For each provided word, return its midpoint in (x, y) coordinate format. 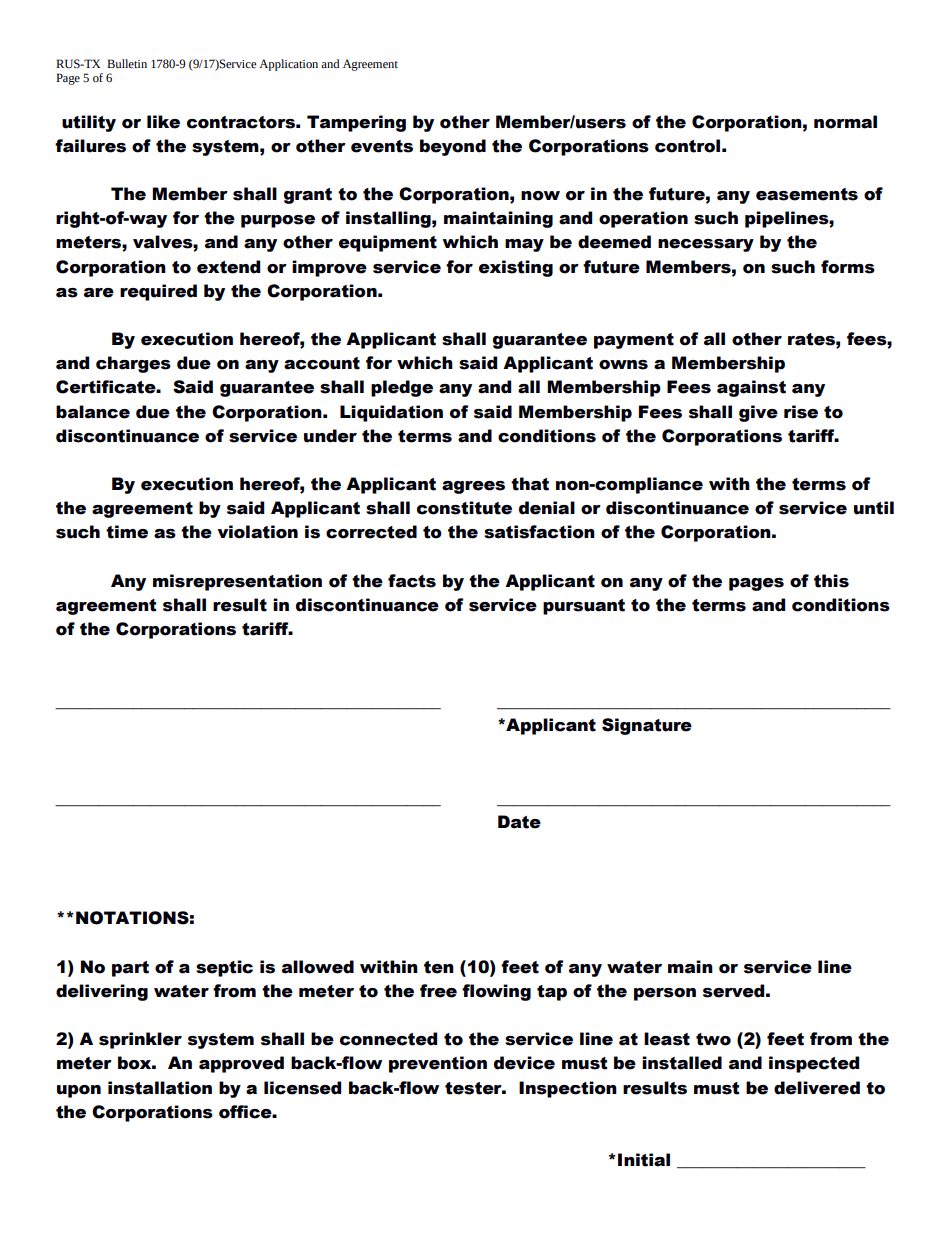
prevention (438, 1064)
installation (160, 1088)
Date (519, 822)
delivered (817, 1088)
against (751, 388)
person (665, 994)
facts (412, 581)
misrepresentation (237, 582)
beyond (453, 147)
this (831, 581)
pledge (402, 388)
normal (845, 122)
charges (133, 364)
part (130, 969)
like (163, 122)
